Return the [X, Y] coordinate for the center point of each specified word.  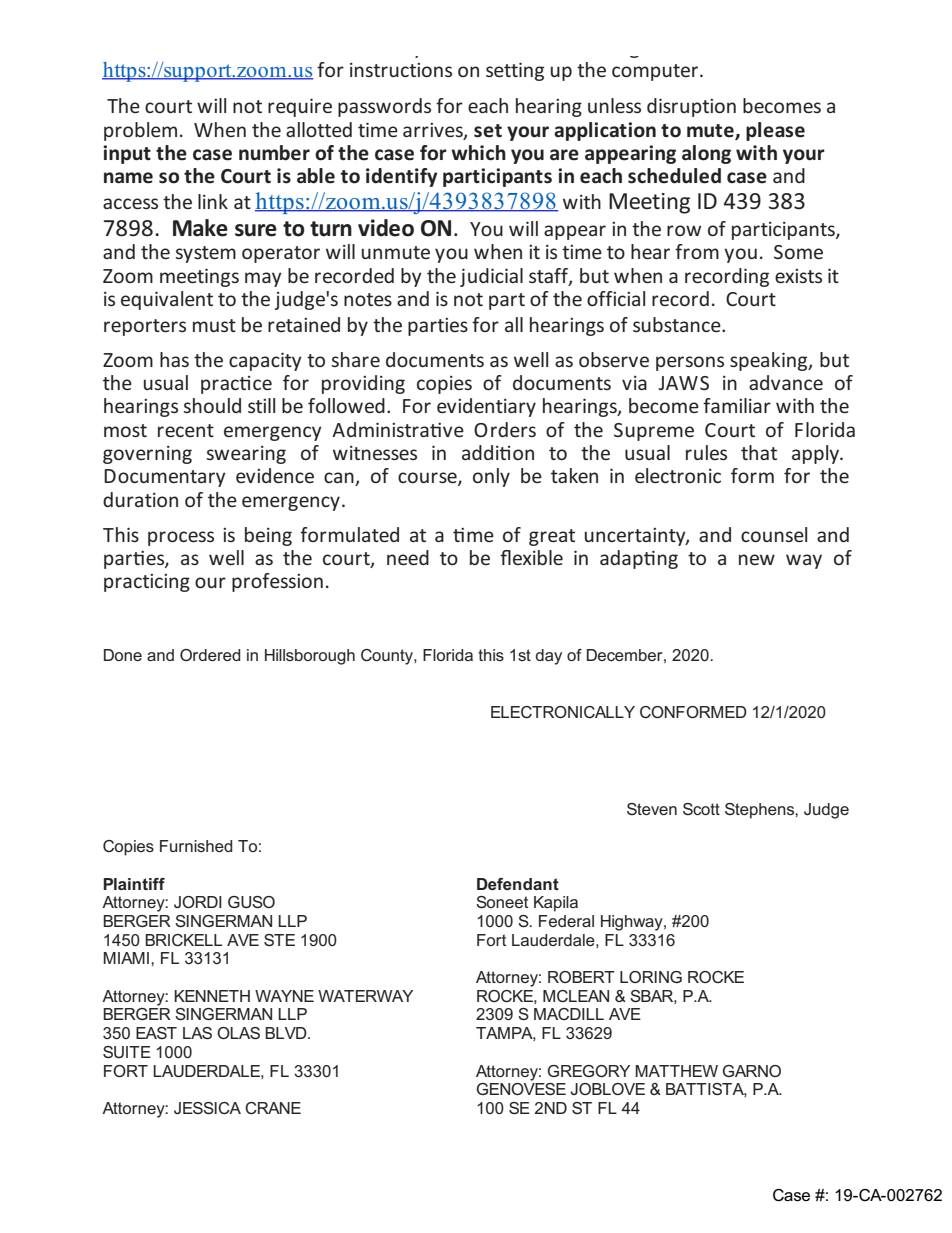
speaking [770, 361]
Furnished [196, 846]
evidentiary [486, 407]
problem [140, 131]
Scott [701, 809]
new [757, 559]
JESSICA [207, 1108]
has [174, 359]
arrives [434, 131]
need [408, 557]
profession [277, 582]
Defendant [518, 884]
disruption [691, 107]
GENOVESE [521, 1087]
